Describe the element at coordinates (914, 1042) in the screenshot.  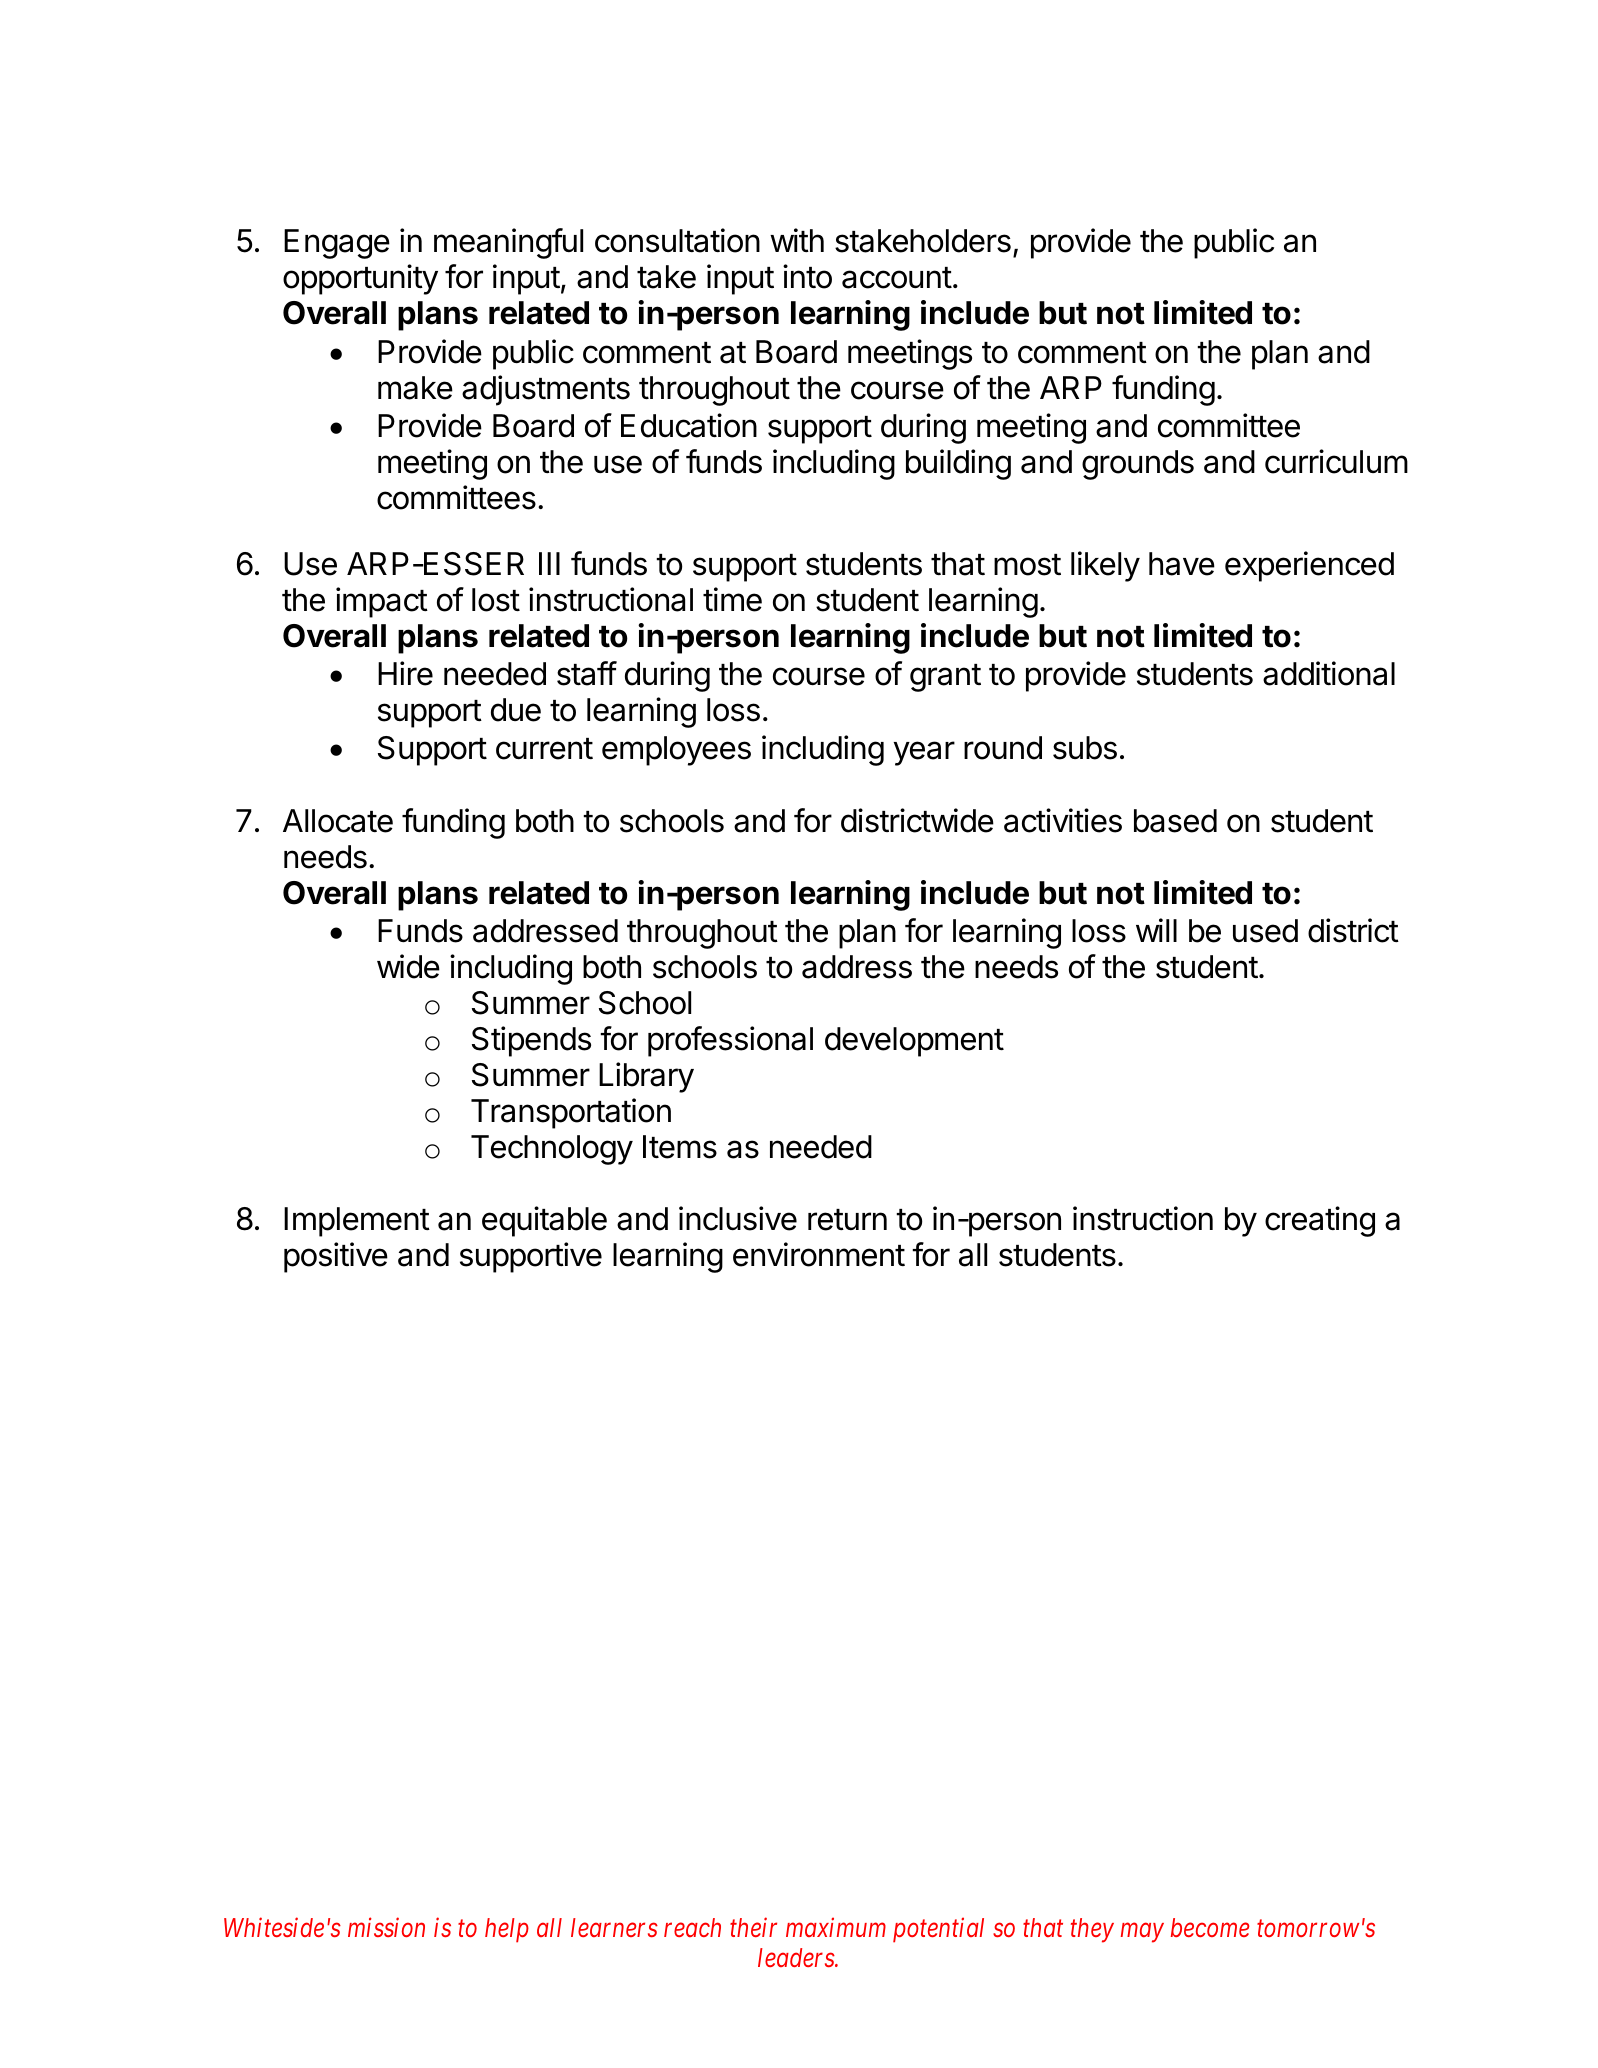
I see `development` at that location.
